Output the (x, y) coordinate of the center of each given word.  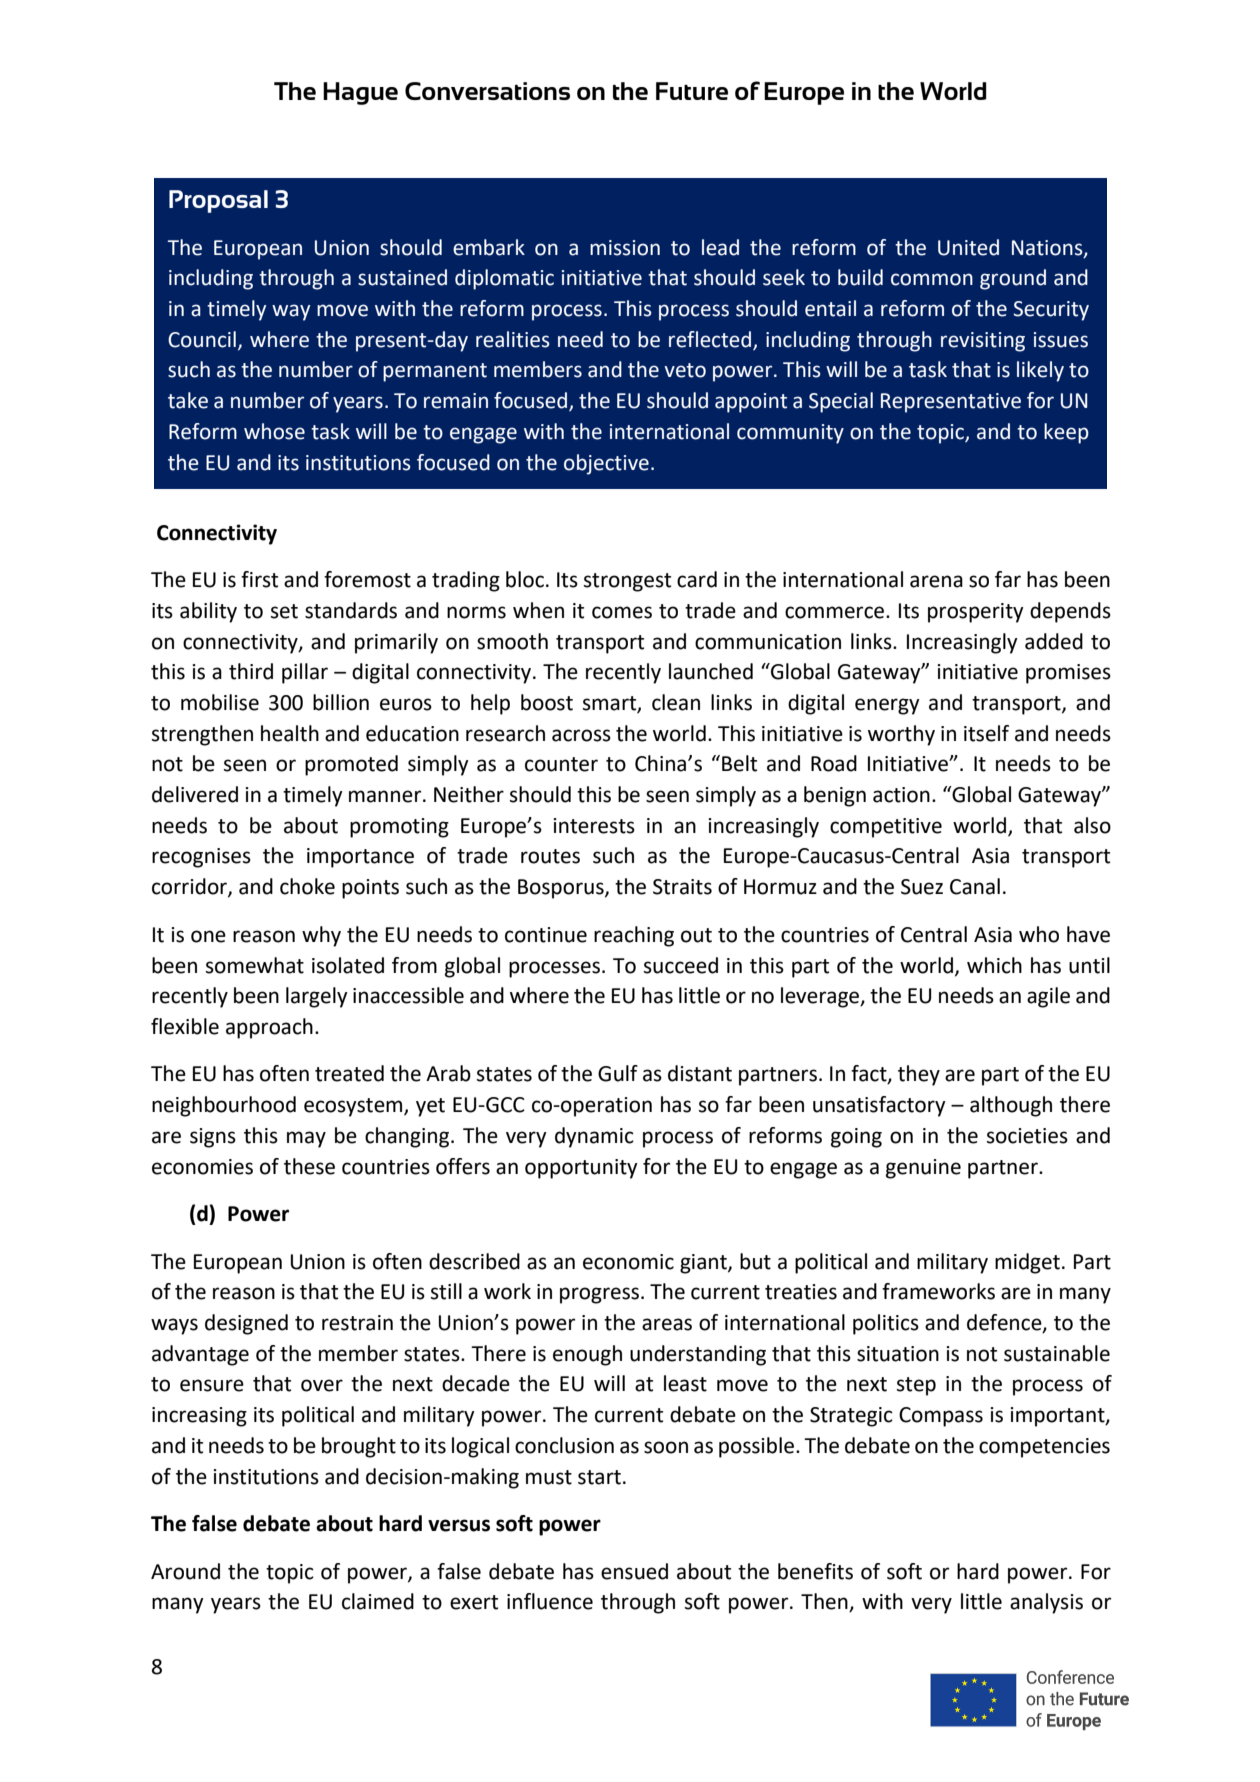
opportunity (581, 1169)
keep (1066, 433)
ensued (634, 1571)
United (968, 247)
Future (692, 91)
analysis (1046, 1603)
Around (185, 1571)
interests (594, 826)
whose (274, 431)
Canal (975, 886)
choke (307, 886)
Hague (360, 93)
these (309, 1166)
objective (606, 464)
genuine (923, 1169)
